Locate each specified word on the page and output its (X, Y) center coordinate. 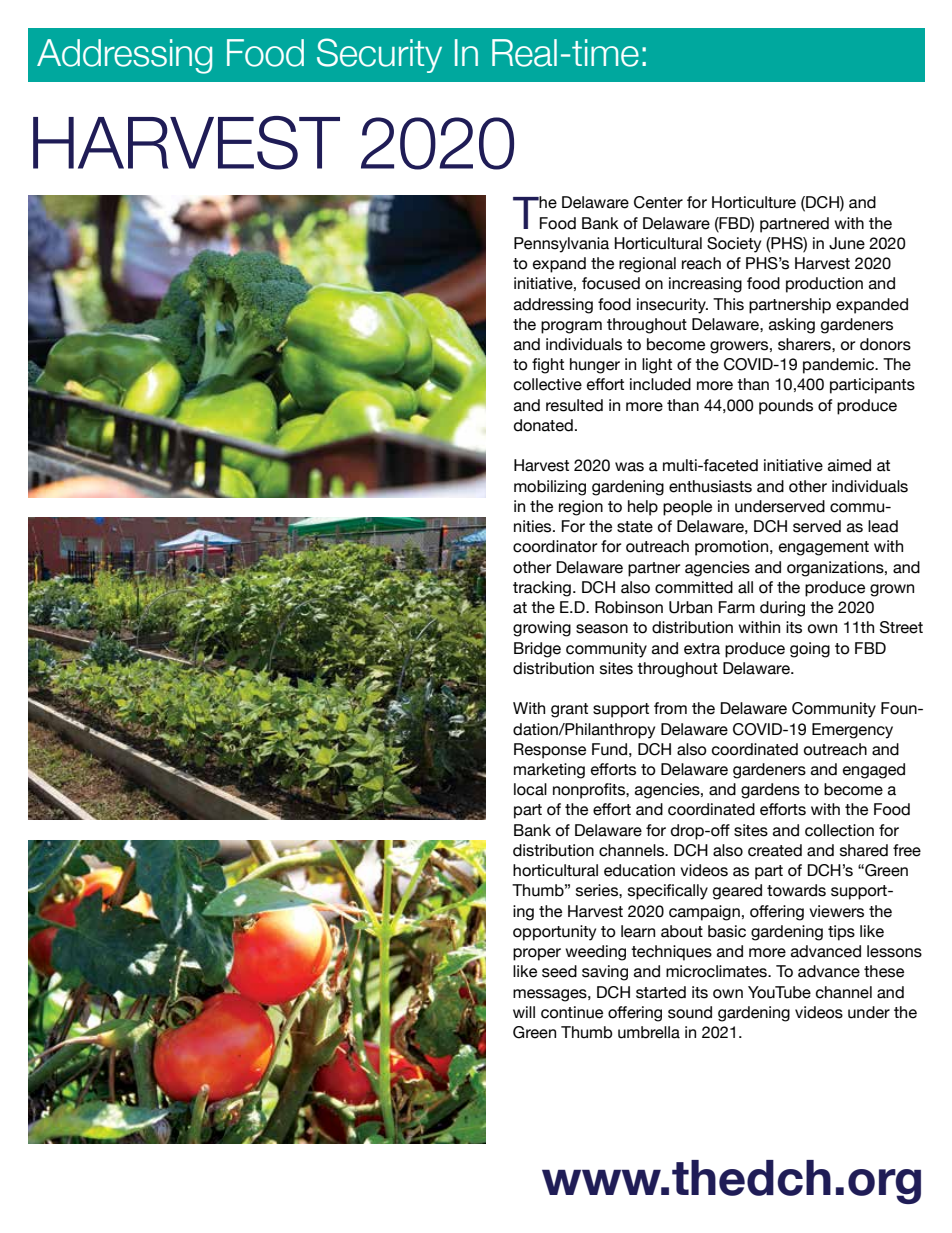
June (847, 243)
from (670, 708)
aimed (849, 465)
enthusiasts (710, 486)
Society (734, 245)
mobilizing (550, 488)
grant (569, 710)
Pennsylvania (561, 245)
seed (559, 971)
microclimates (717, 971)
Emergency (852, 731)
